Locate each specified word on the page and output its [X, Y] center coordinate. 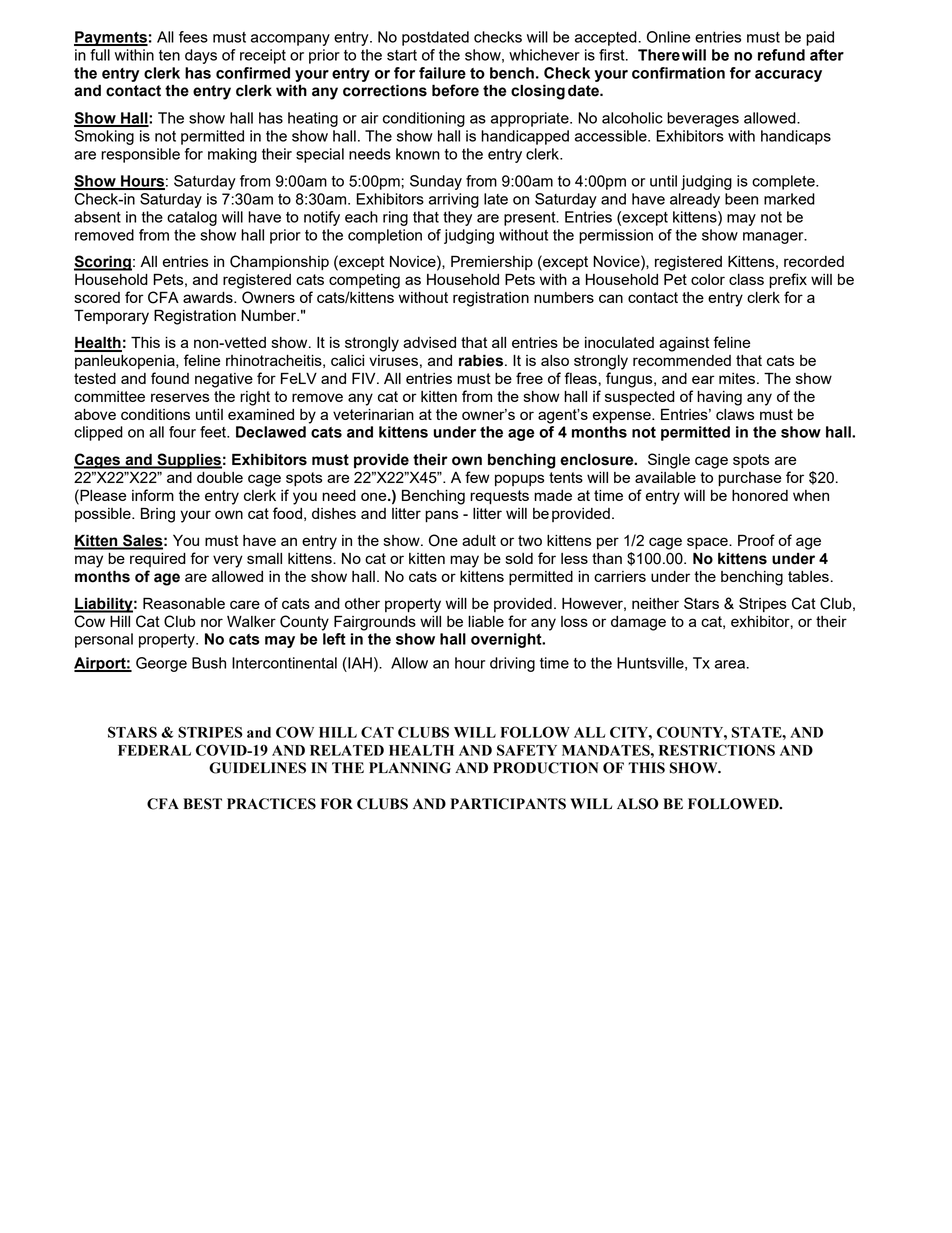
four [182, 432]
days [201, 56]
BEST [202, 804]
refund [781, 55]
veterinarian [373, 414]
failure [442, 73]
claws [735, 414]
